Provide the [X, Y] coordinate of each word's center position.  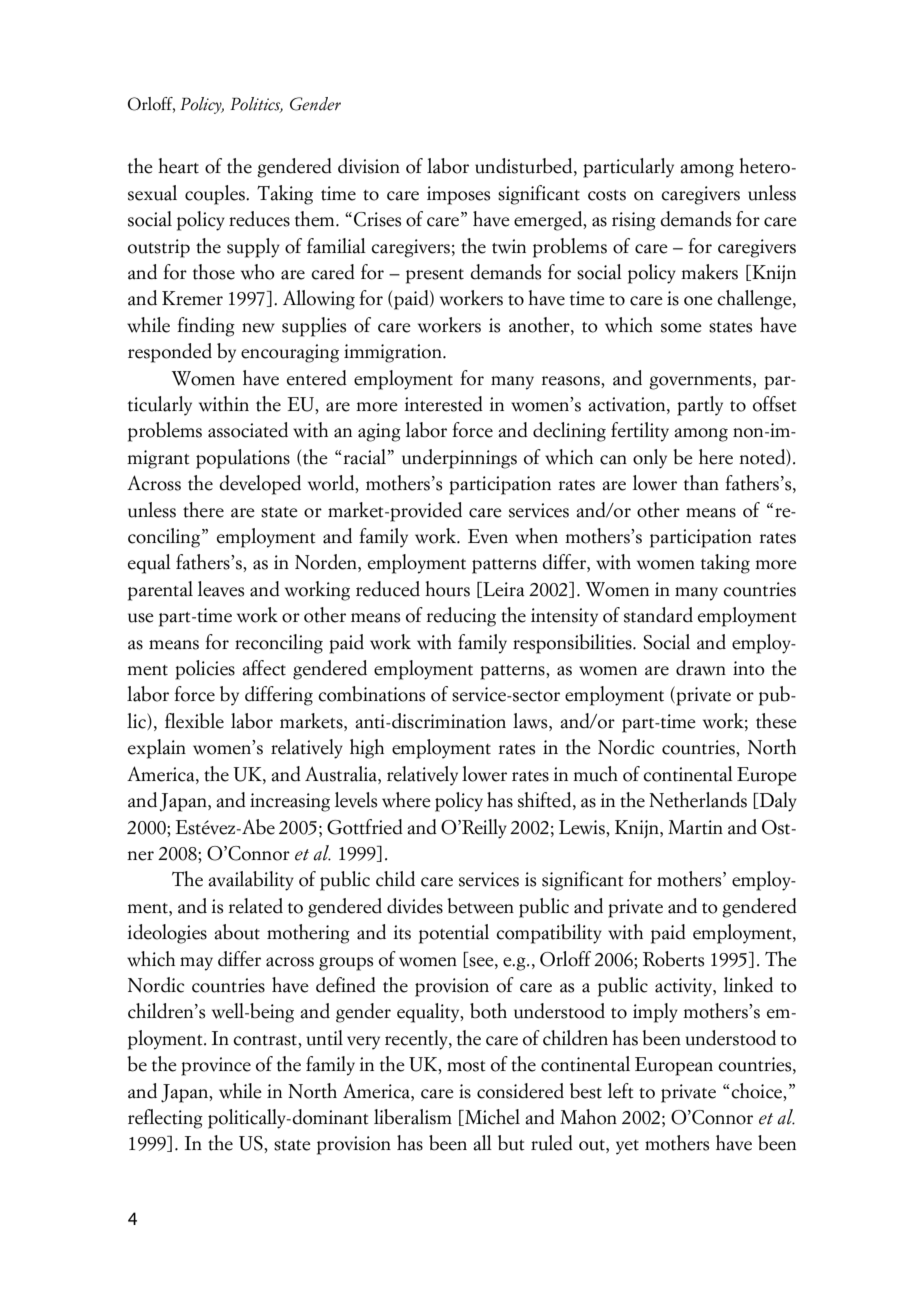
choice [758, 1091]
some [681, 328]
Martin [695, 827]
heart [178, 166]
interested [443, 404]
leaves [221, 589]
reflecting [165, 1119]
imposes [458, 195]
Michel [491, 1117]
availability [251, 881]
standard [658, 615]
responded [170, 353]
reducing [461, 617]
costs [607, 195]
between [480, 906]
